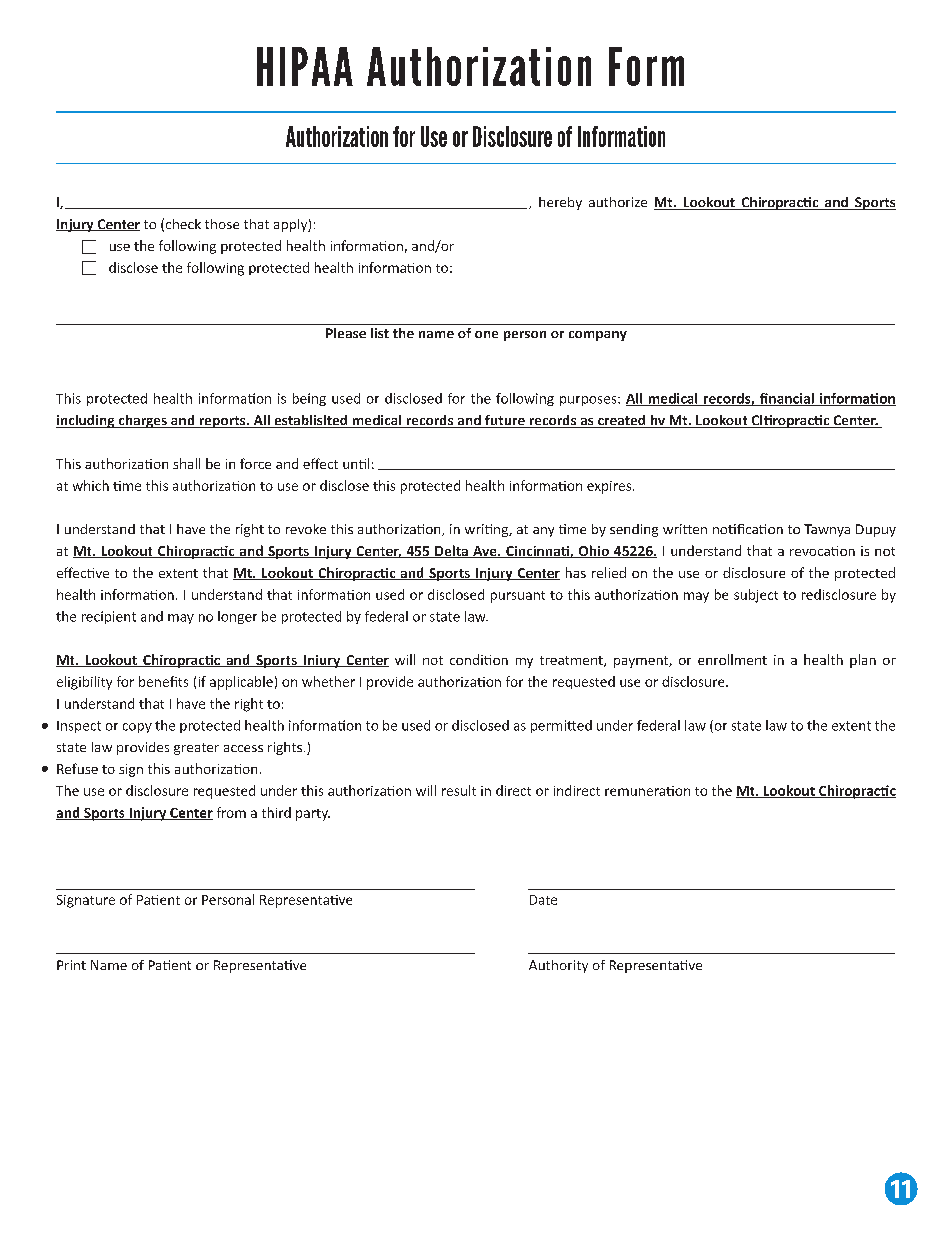  Describe the element at coordinates (618, 202) in the screenshot. I see `authorize` at that location.
